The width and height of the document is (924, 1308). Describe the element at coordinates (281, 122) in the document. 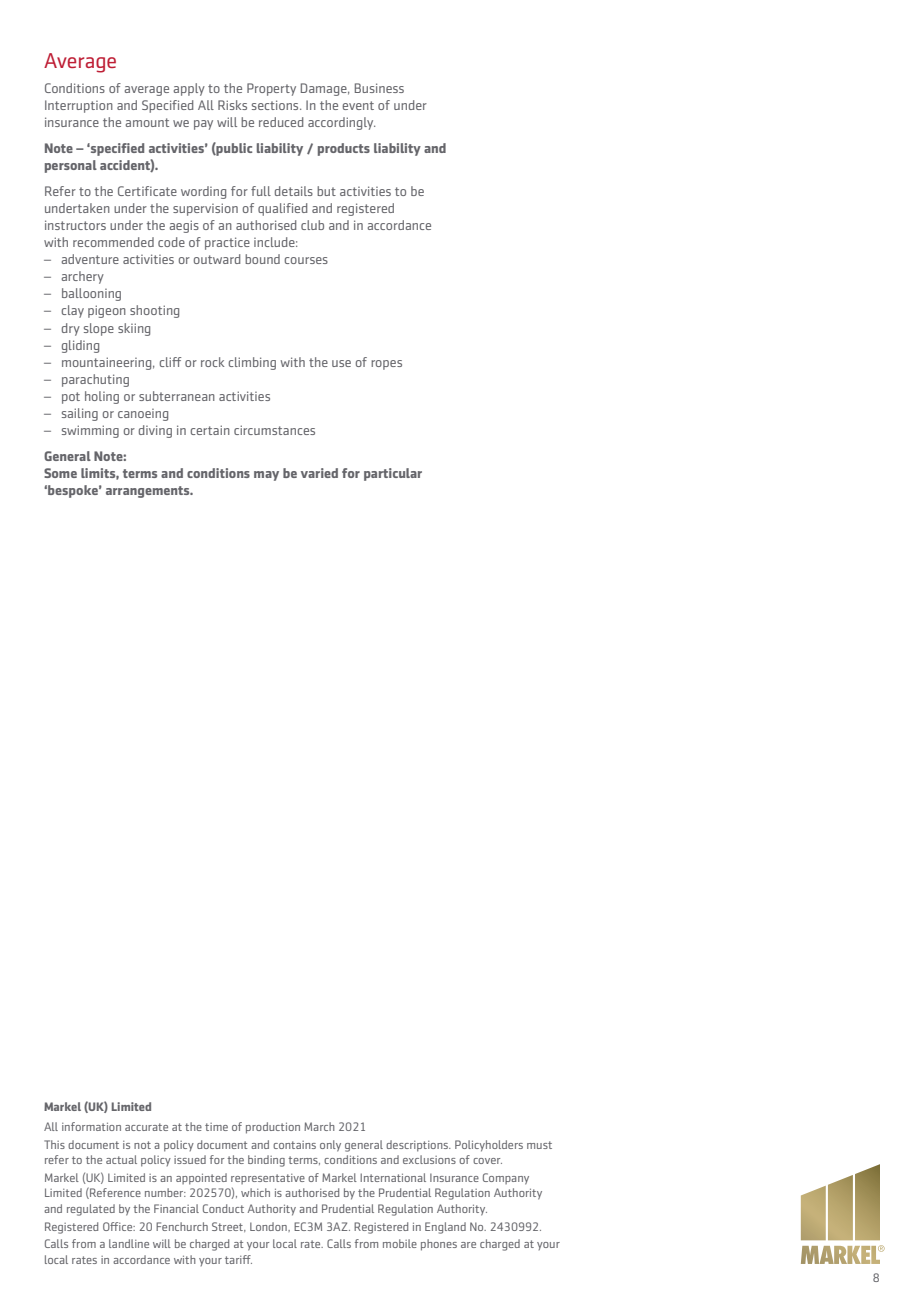

I see `reduced` at that location.
